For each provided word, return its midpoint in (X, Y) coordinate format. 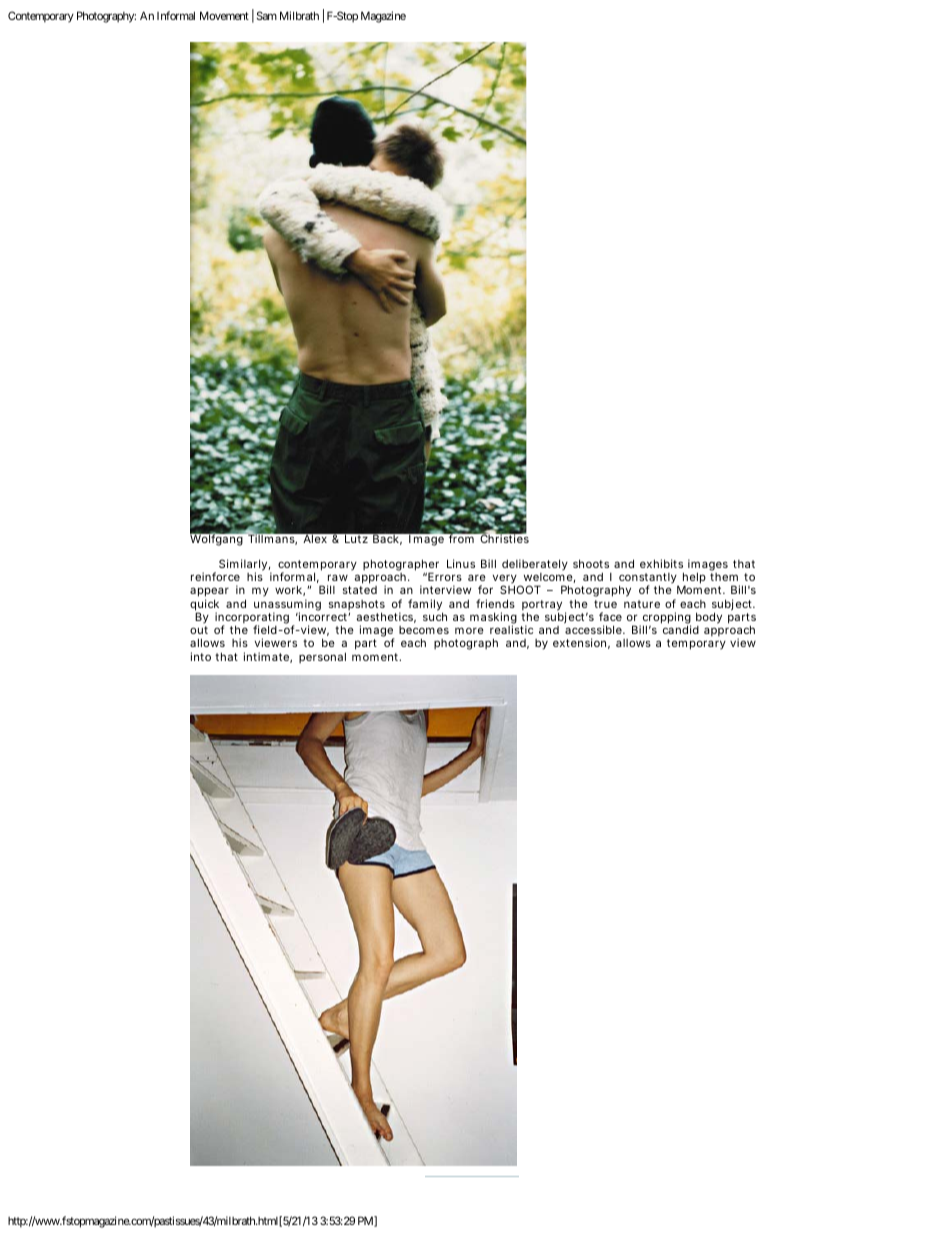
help (694, 579)
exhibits (661, 563)
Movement (224, 15)
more (469, 630)
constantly (649, 580)
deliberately (535, 566)
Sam (267, 15)
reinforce (215, 576)
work (290, 590)
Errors (445, 576)
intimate (268, 657)
